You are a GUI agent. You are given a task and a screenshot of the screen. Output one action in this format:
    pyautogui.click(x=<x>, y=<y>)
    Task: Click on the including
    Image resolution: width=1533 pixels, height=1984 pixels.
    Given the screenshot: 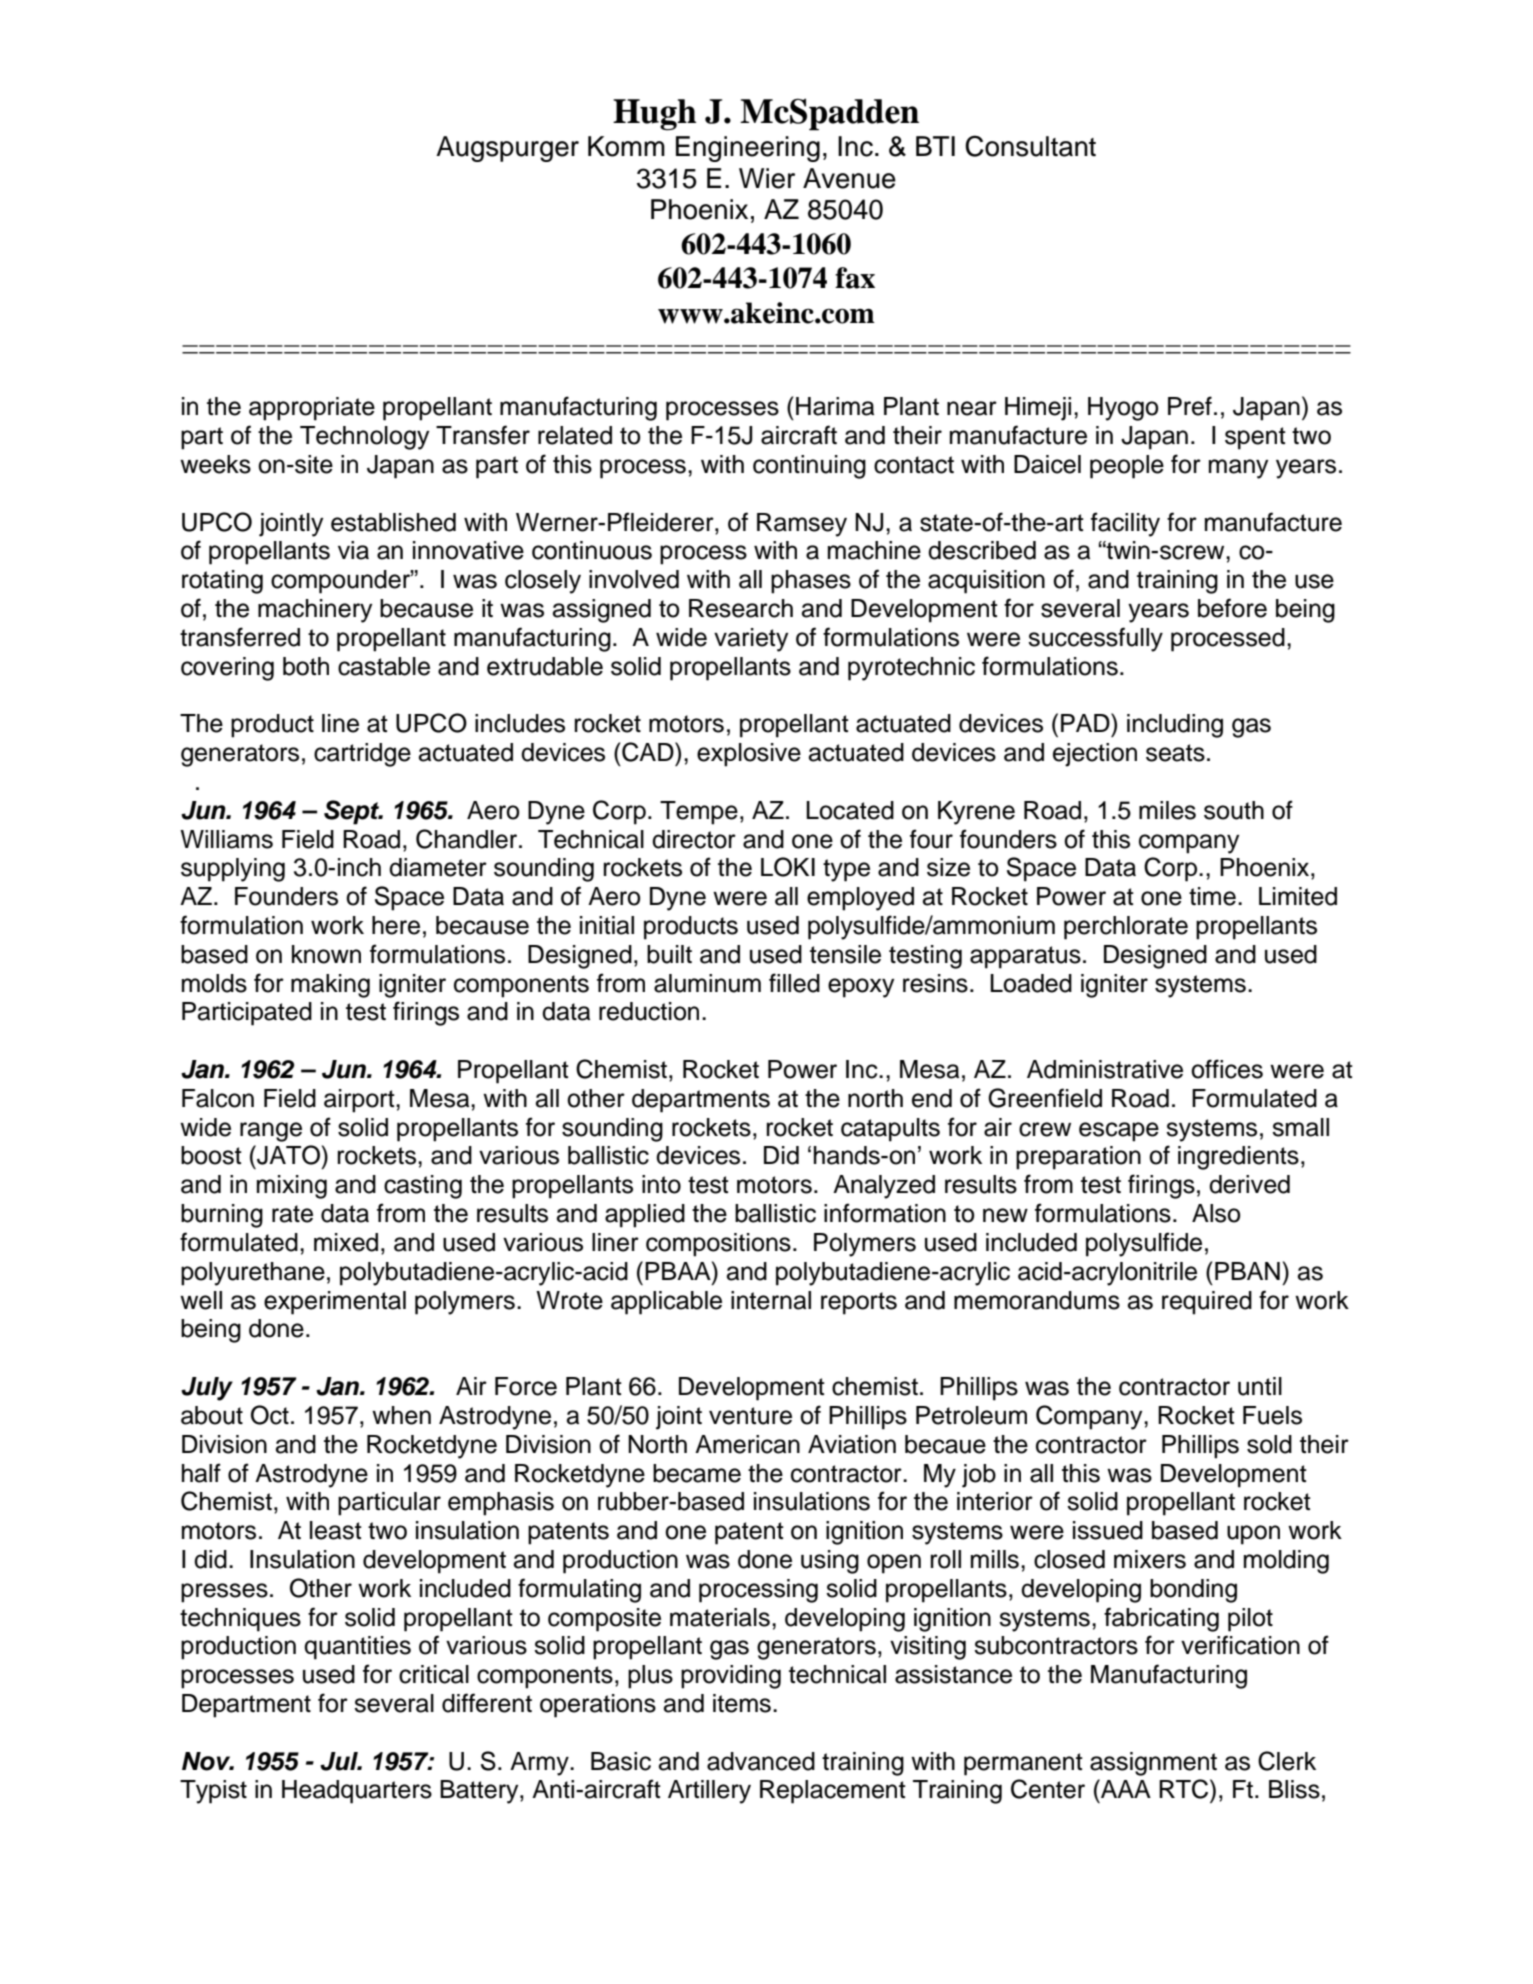 What is the action you would take?
    pyautogui.click(x=1175, y=726)
